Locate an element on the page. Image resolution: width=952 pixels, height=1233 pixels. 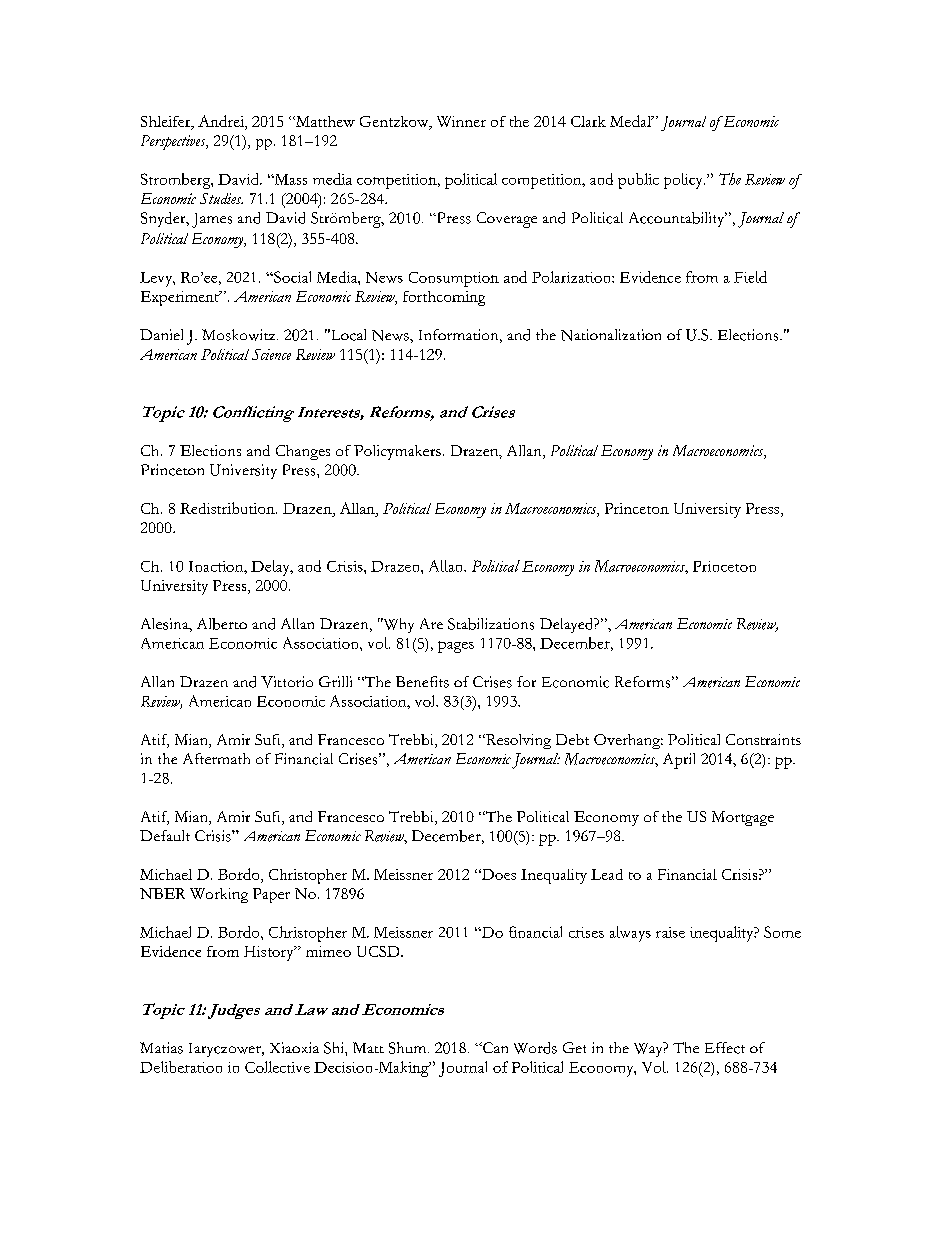
forthcoming is located at coordinates (444, 298).
